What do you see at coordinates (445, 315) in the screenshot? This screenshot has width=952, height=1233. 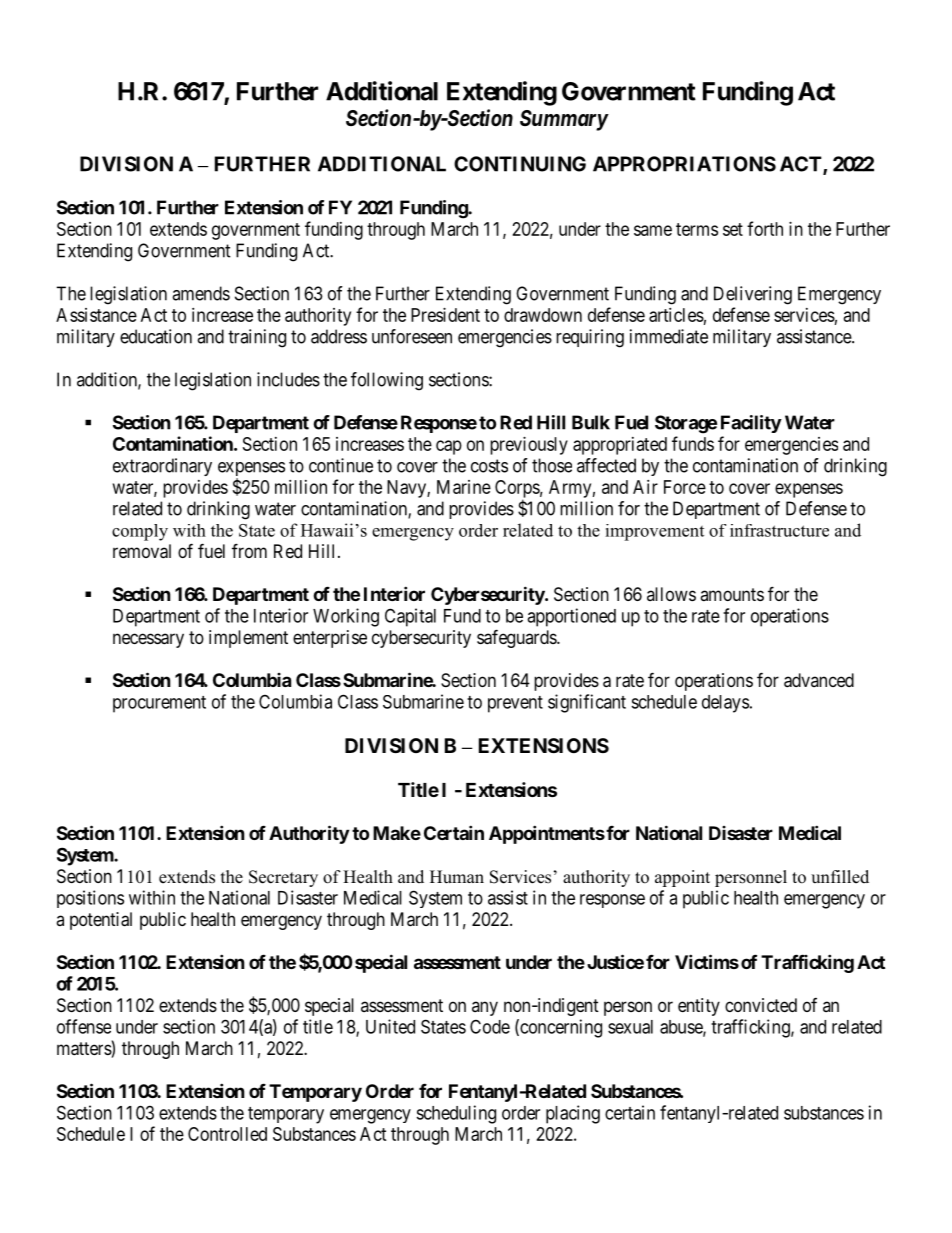 I see `President` at bounding box center [445, 315].
